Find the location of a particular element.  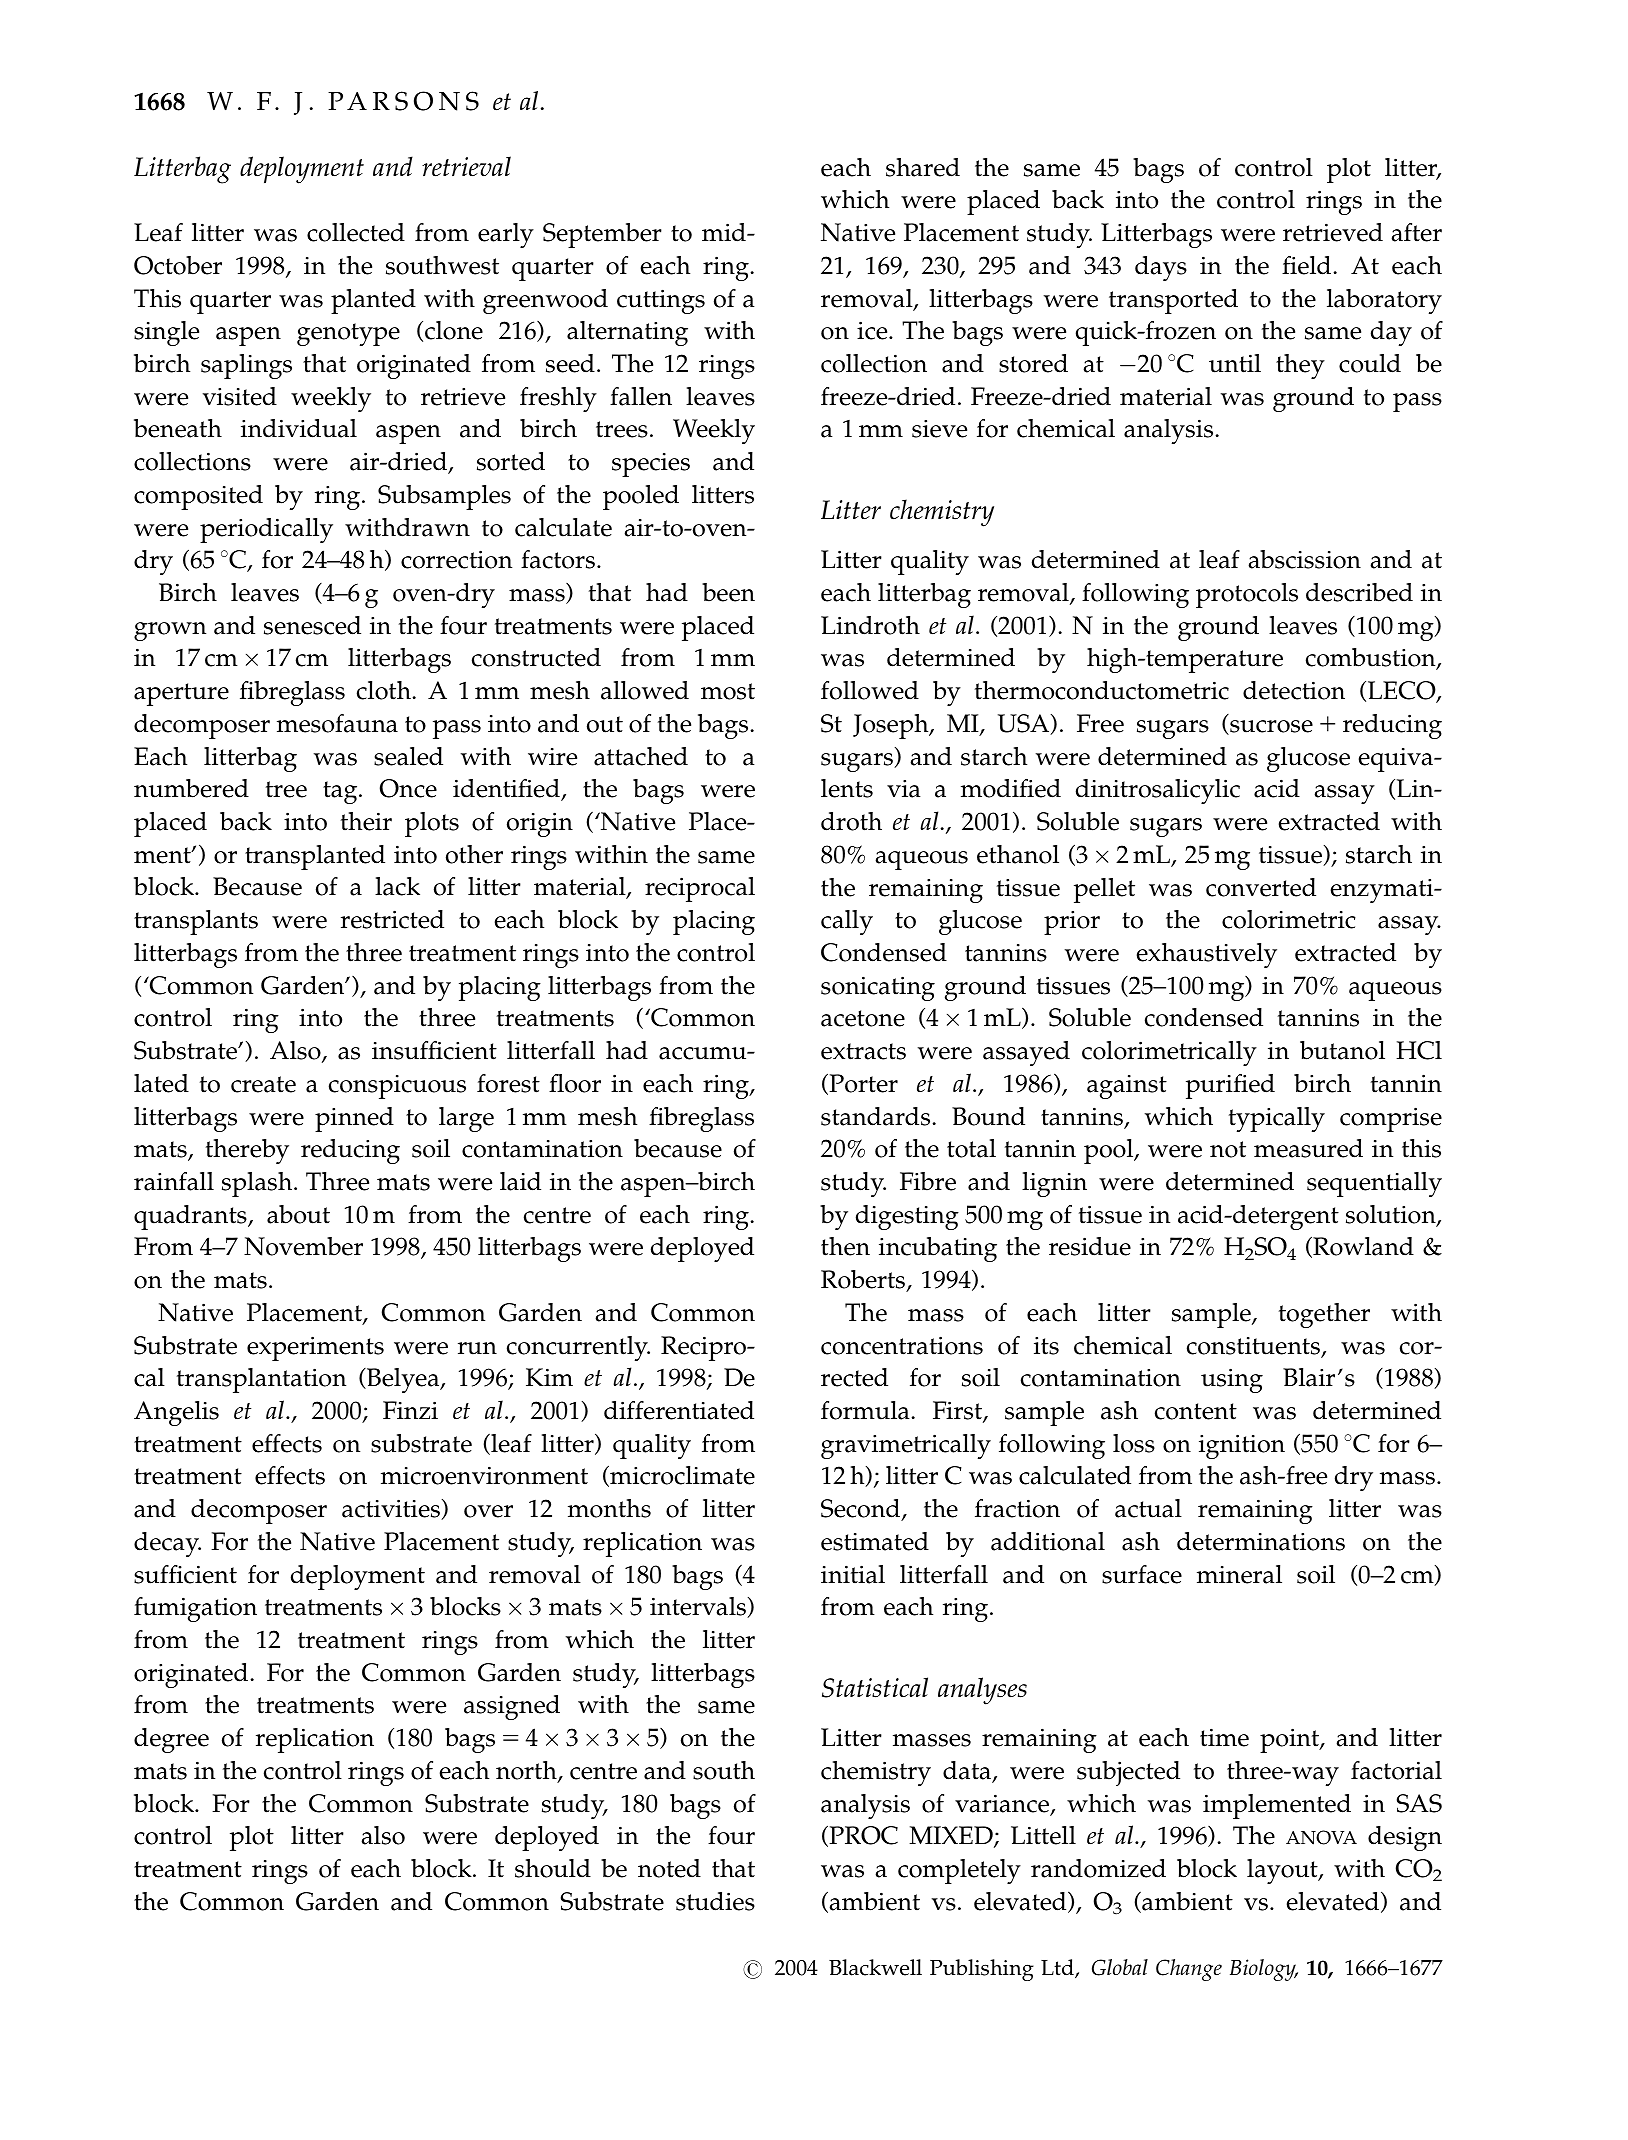

shared is located at coordinates (923, 167).
